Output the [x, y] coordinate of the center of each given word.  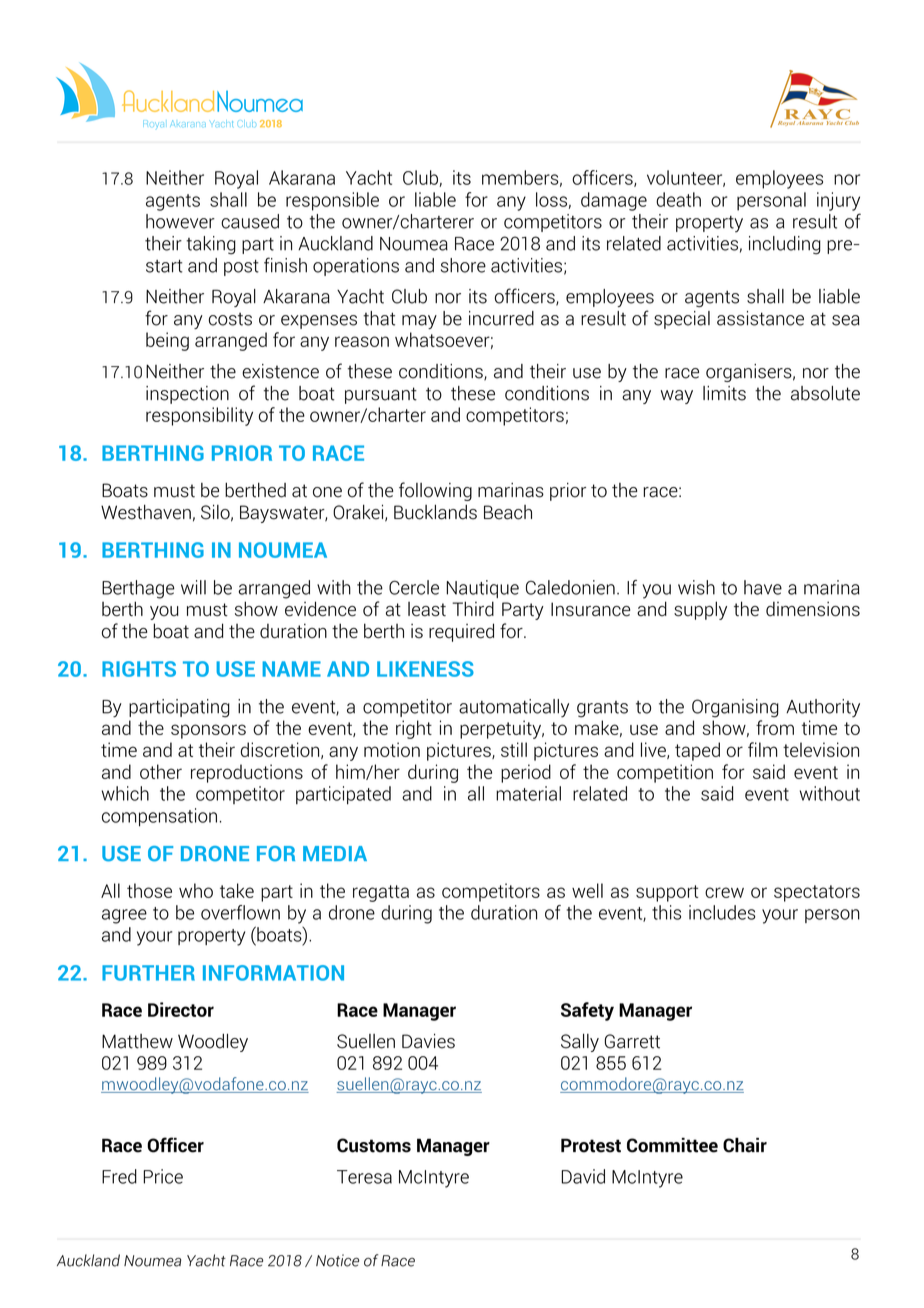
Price [163, 1176]
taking [211, 245]
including [785, 245]
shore [463, 265]
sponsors [208, 731]
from [775, 727]
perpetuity [502, 729]
